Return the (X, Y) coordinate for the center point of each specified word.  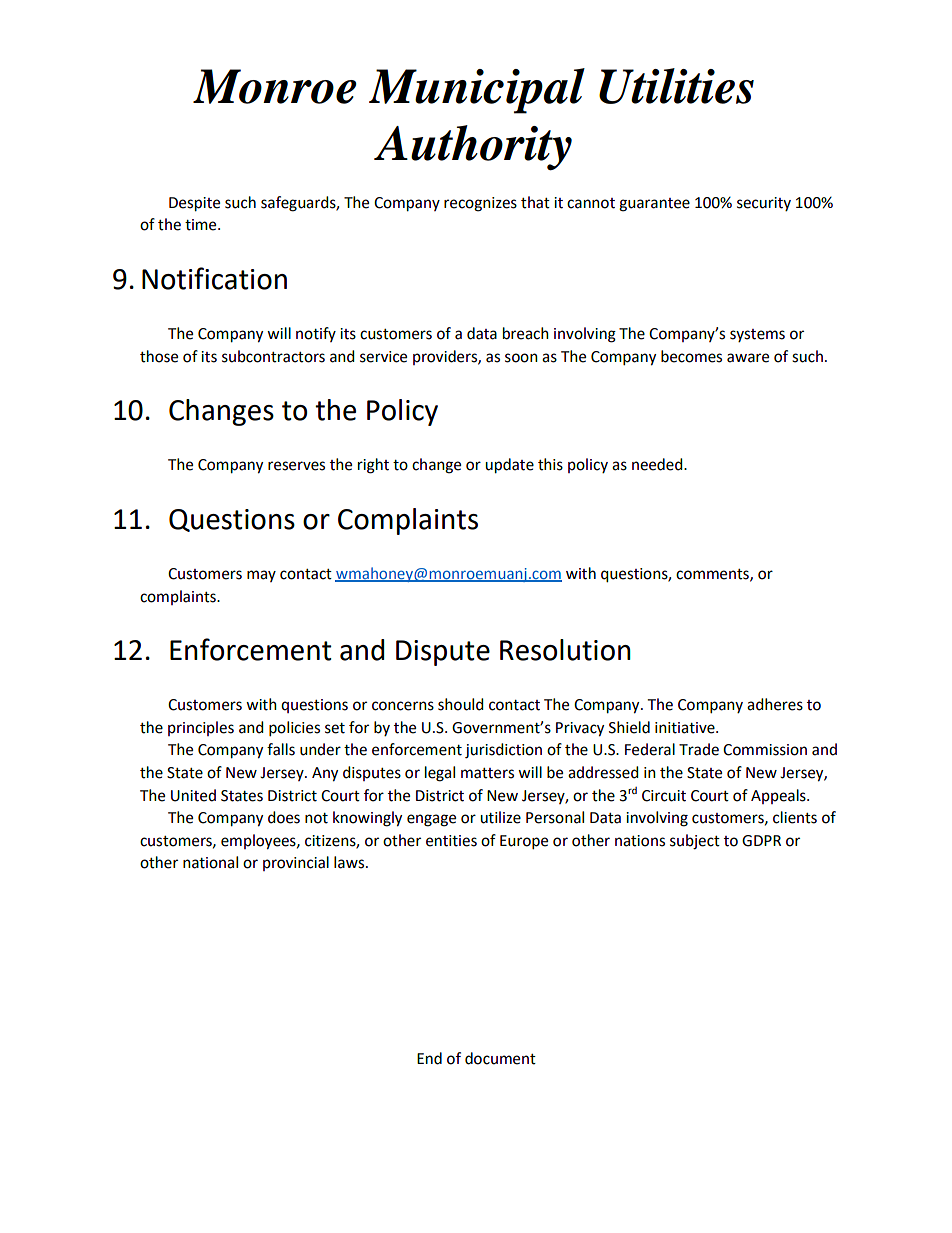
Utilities (676, 86)
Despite (194, 204)
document (500, 1058)
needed (658, 464)
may (261, 576)
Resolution (565, 650)
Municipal (477, 91)
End (429, 1058)
